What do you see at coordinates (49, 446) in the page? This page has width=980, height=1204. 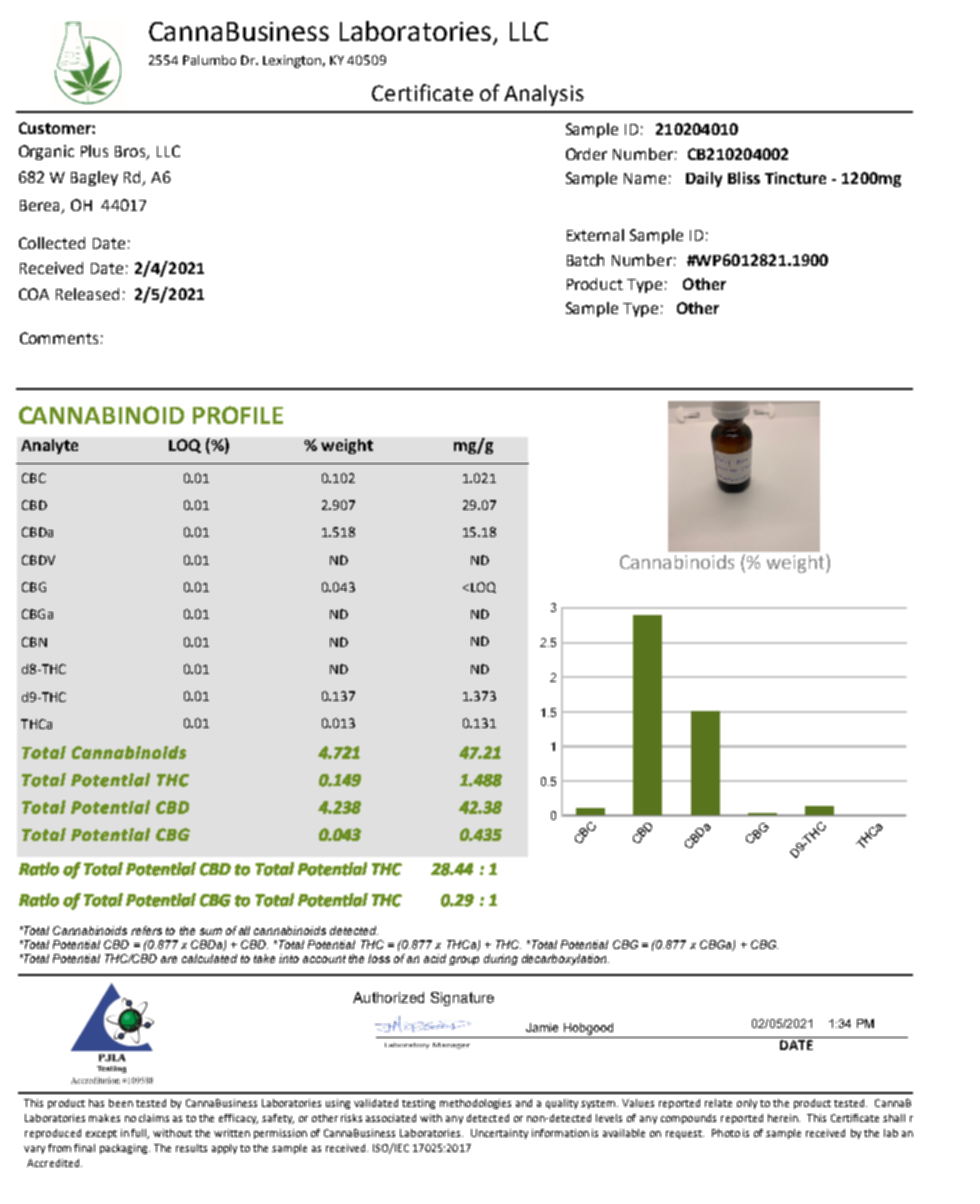 I see `Analyte` at bounding box center [49, 446].
